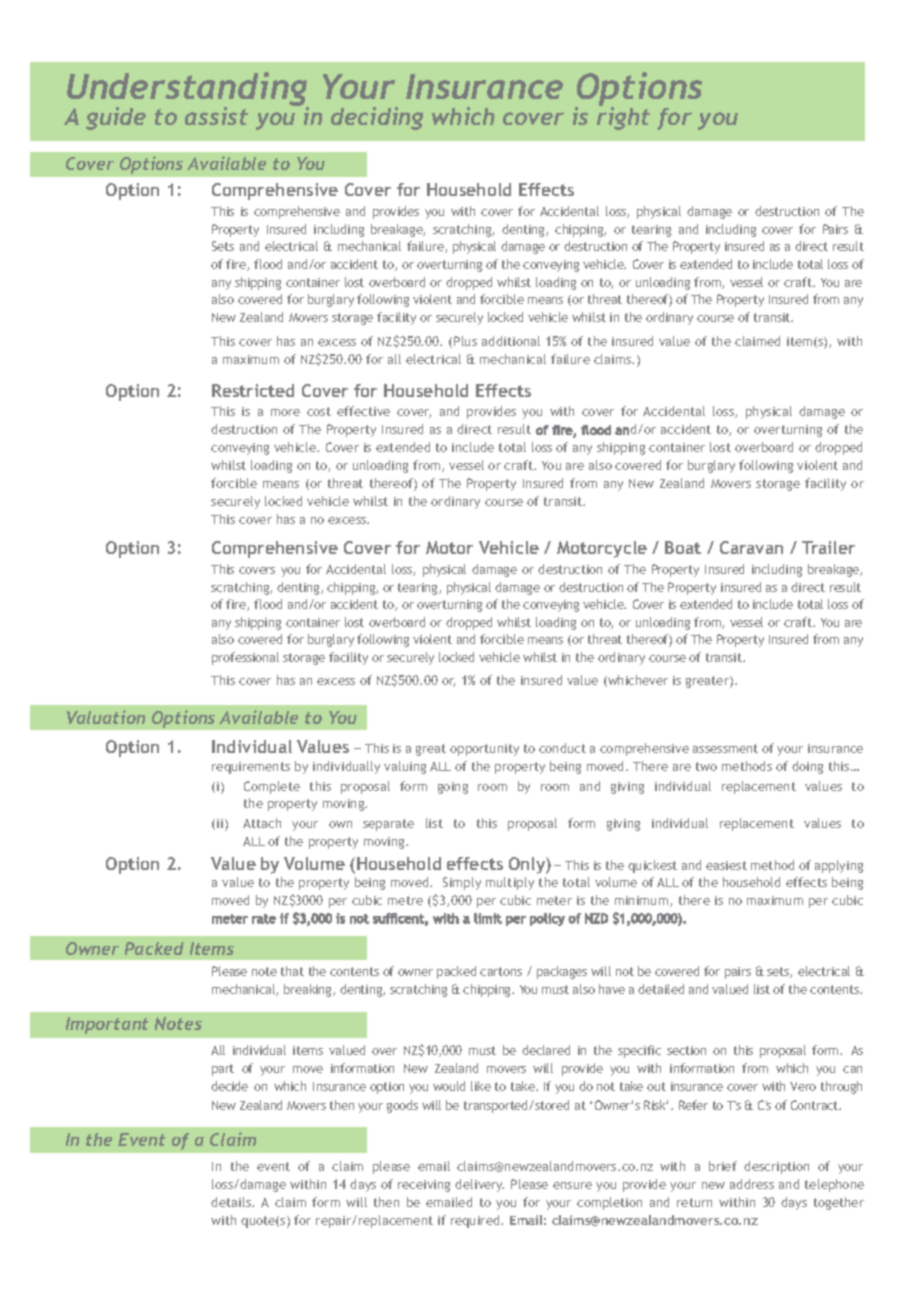  Describe the element at coordinates (292, 971) in the screenshot. I see `that` at that location.
